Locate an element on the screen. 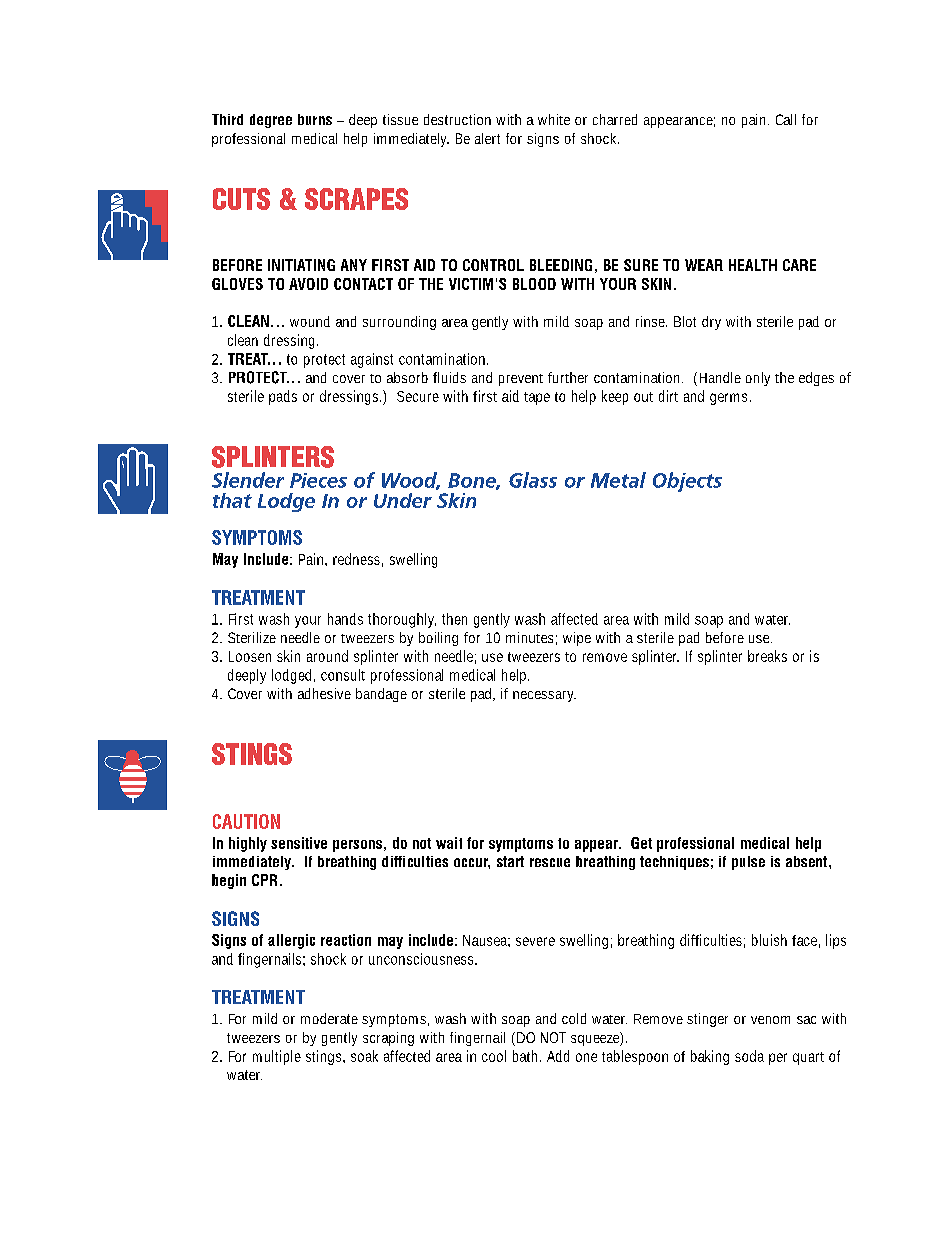 The image size is (952, 1233). necessary is located at coordinates (544, 696).
